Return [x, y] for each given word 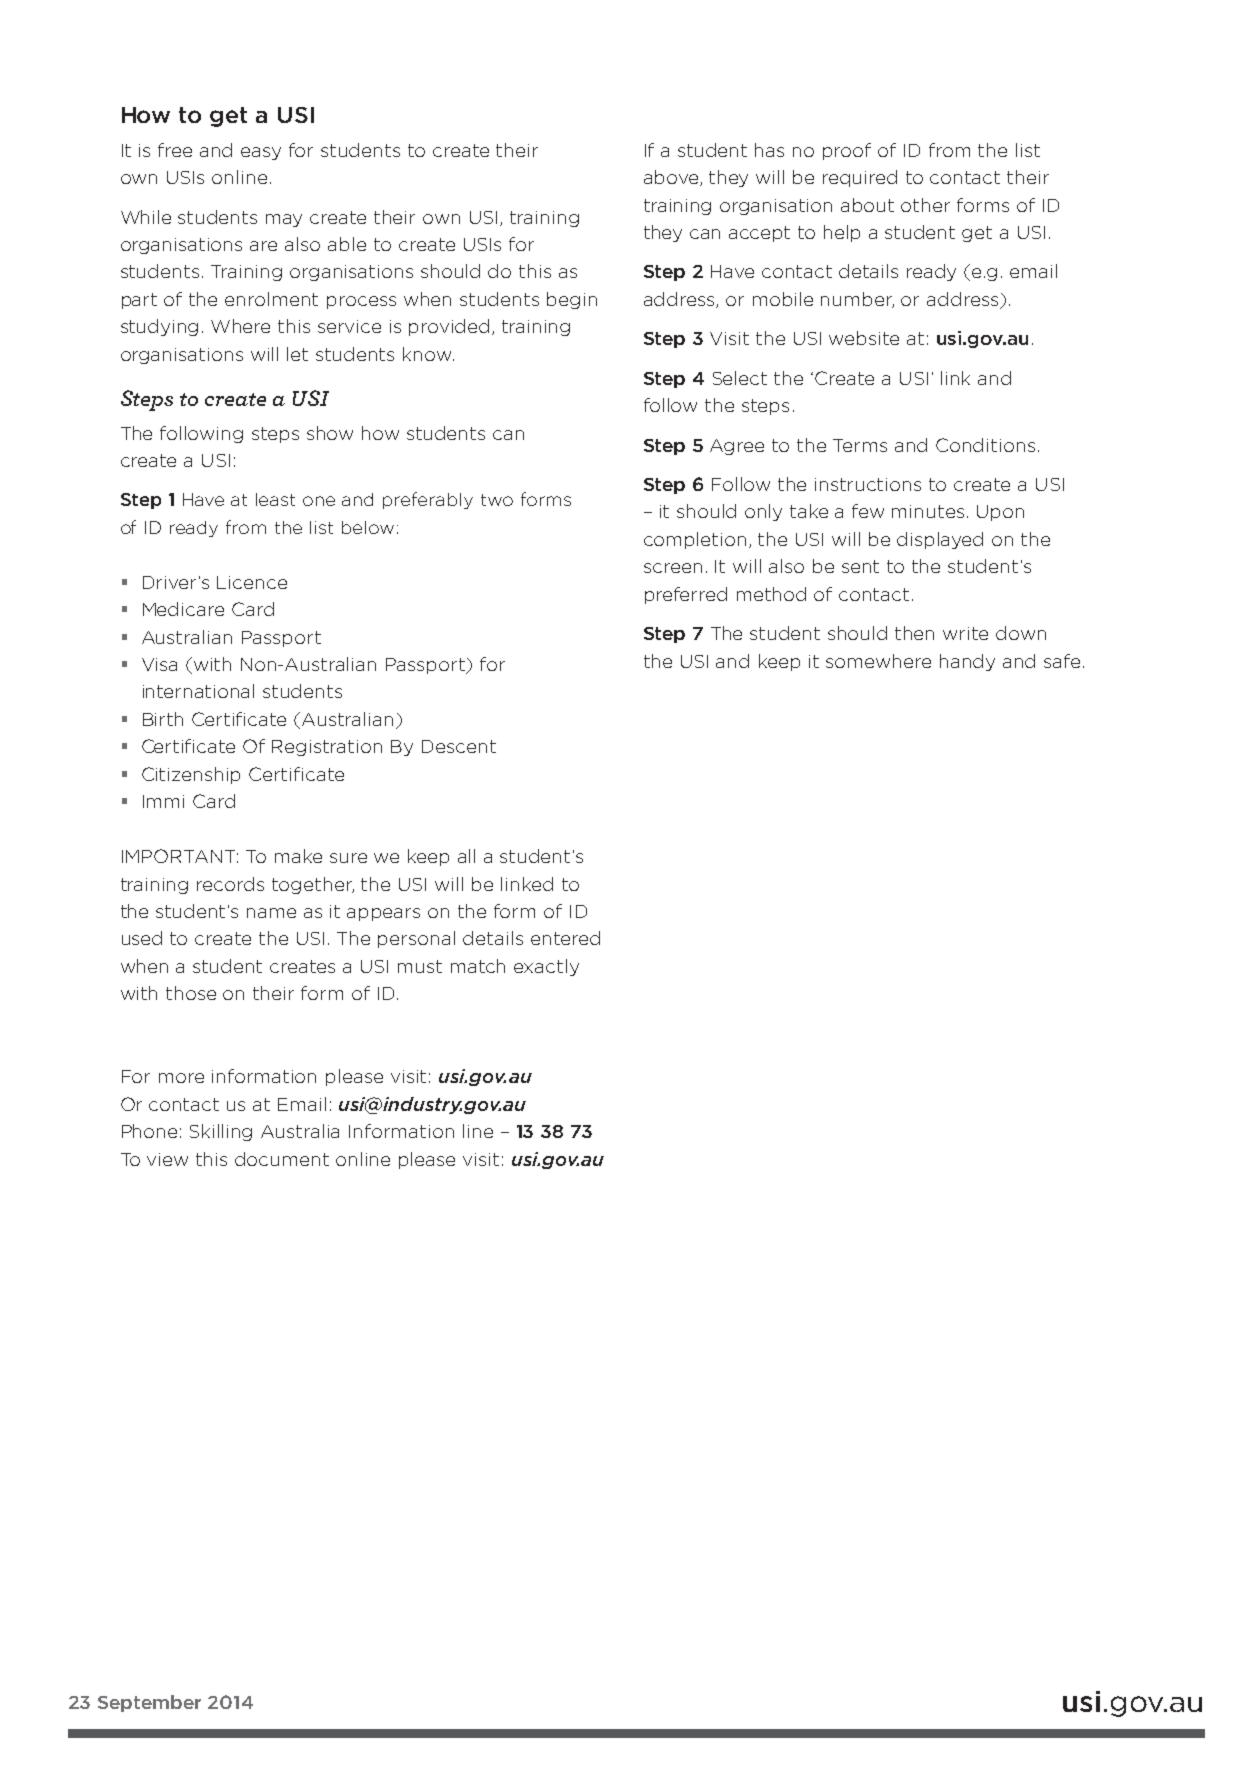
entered [565, 938]
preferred [686, 595]
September [149, 1703]
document [282, 1159]
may [284, 220]
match [478, 966]
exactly [546, 967]
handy [967, 662]
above [672, 178]
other [925, 205]
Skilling [221, 1132]
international [198, 691]
